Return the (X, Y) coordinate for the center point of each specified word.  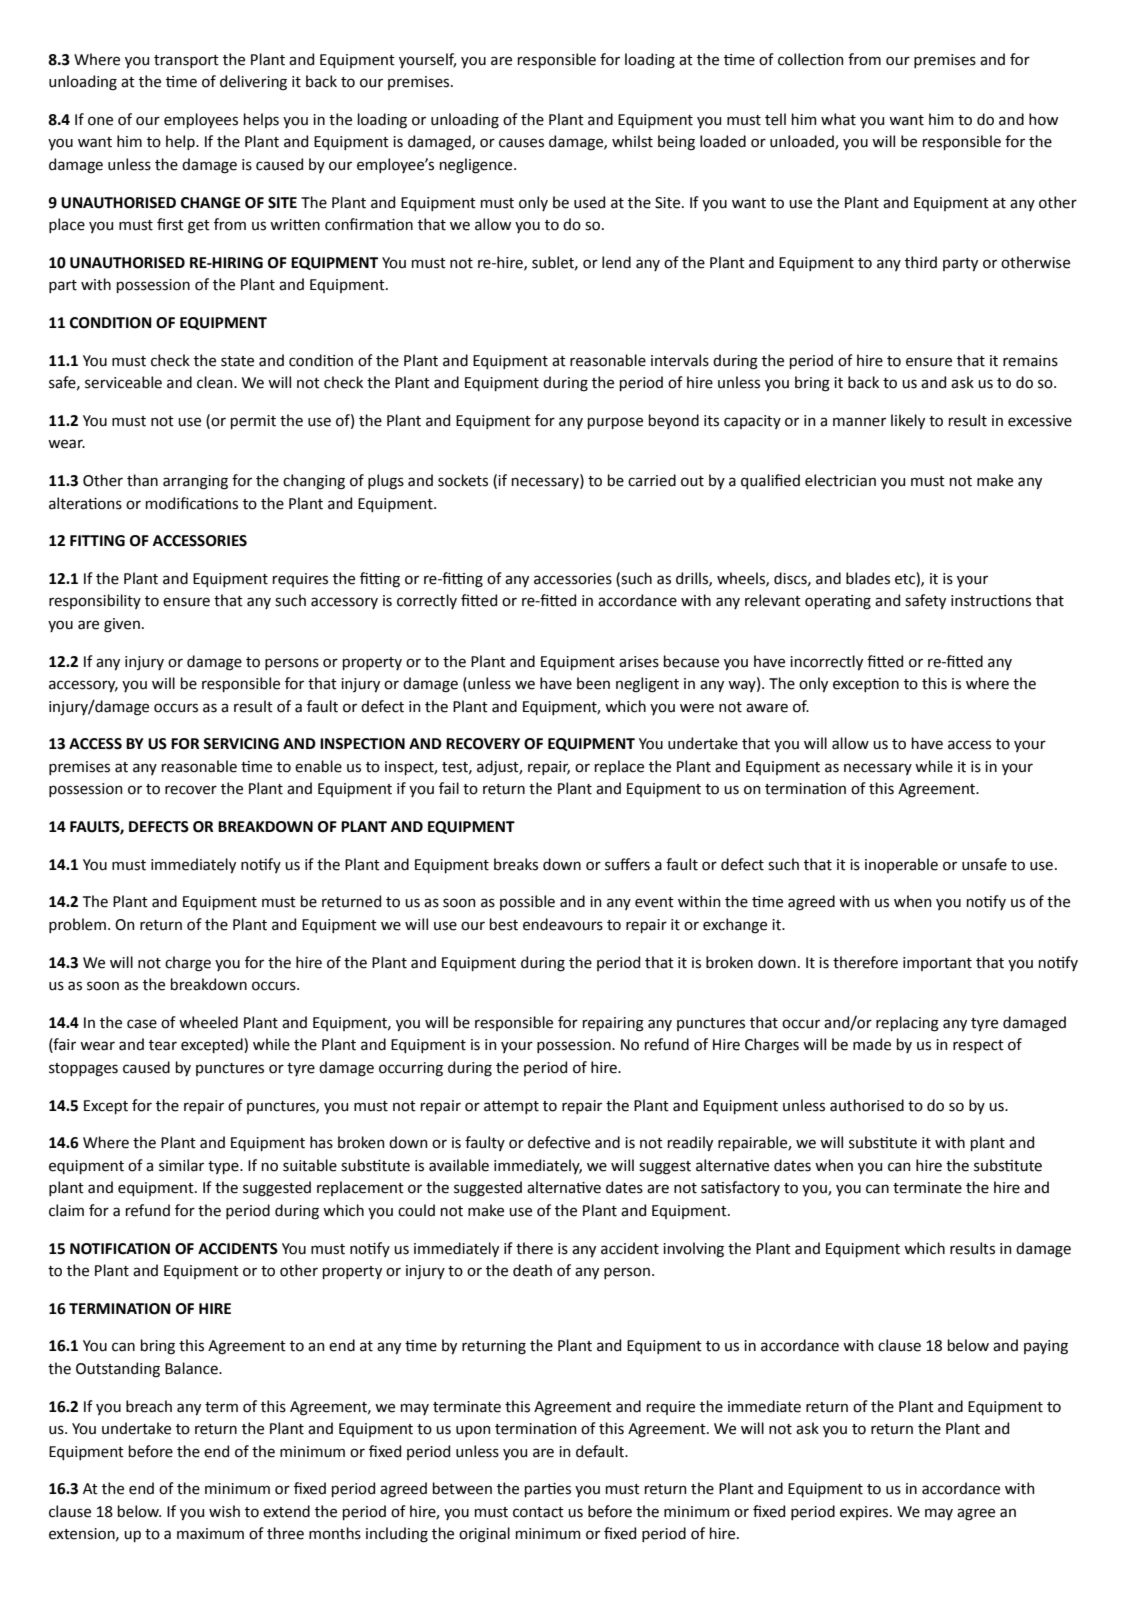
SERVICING (241, 744)
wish (224, 1511)
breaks (516, 864)
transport (186, 61)
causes (521, 143)
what (838, 119)
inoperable (901, 865)
